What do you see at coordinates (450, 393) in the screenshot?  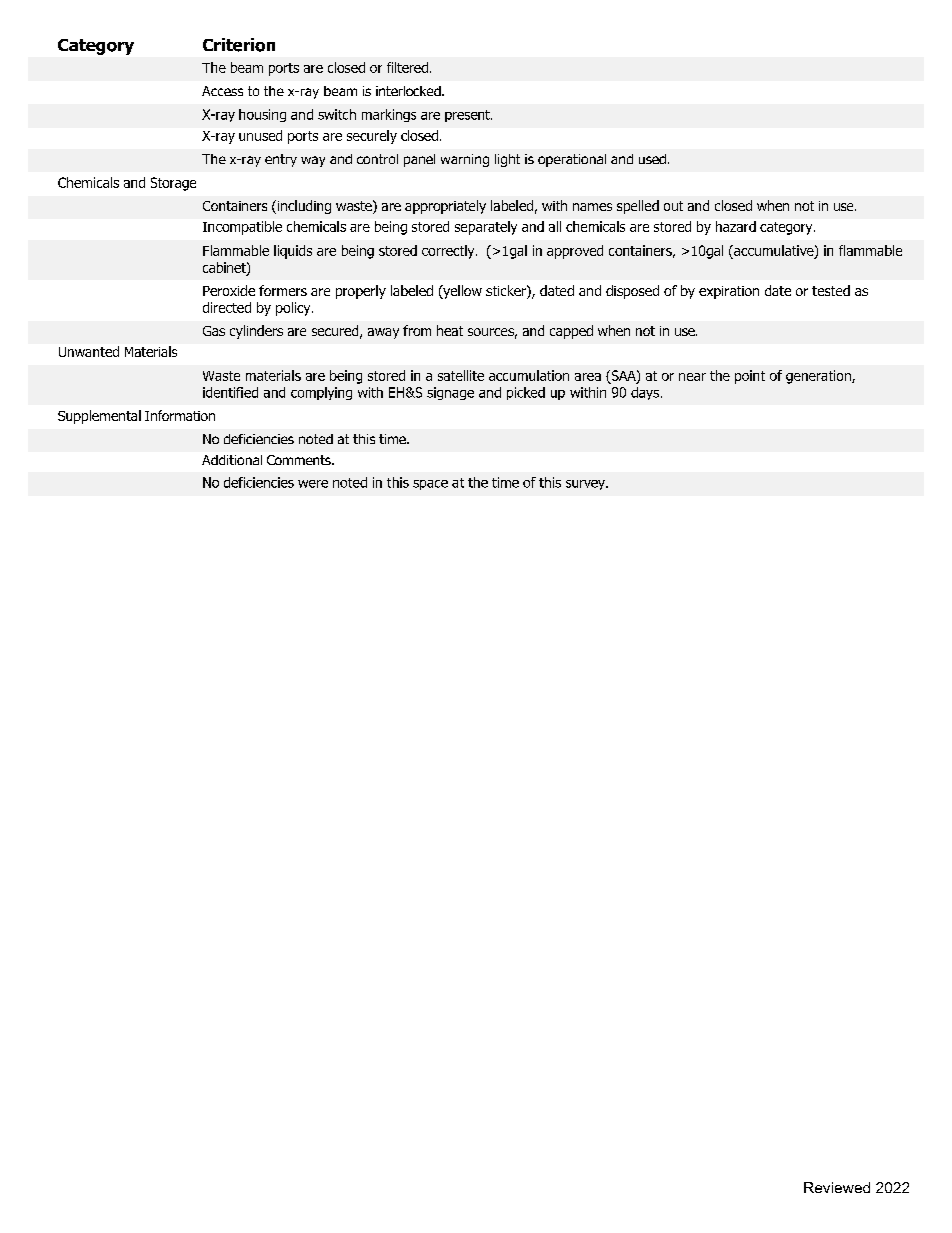 I see `signage` at bounding box center [450, 393].
